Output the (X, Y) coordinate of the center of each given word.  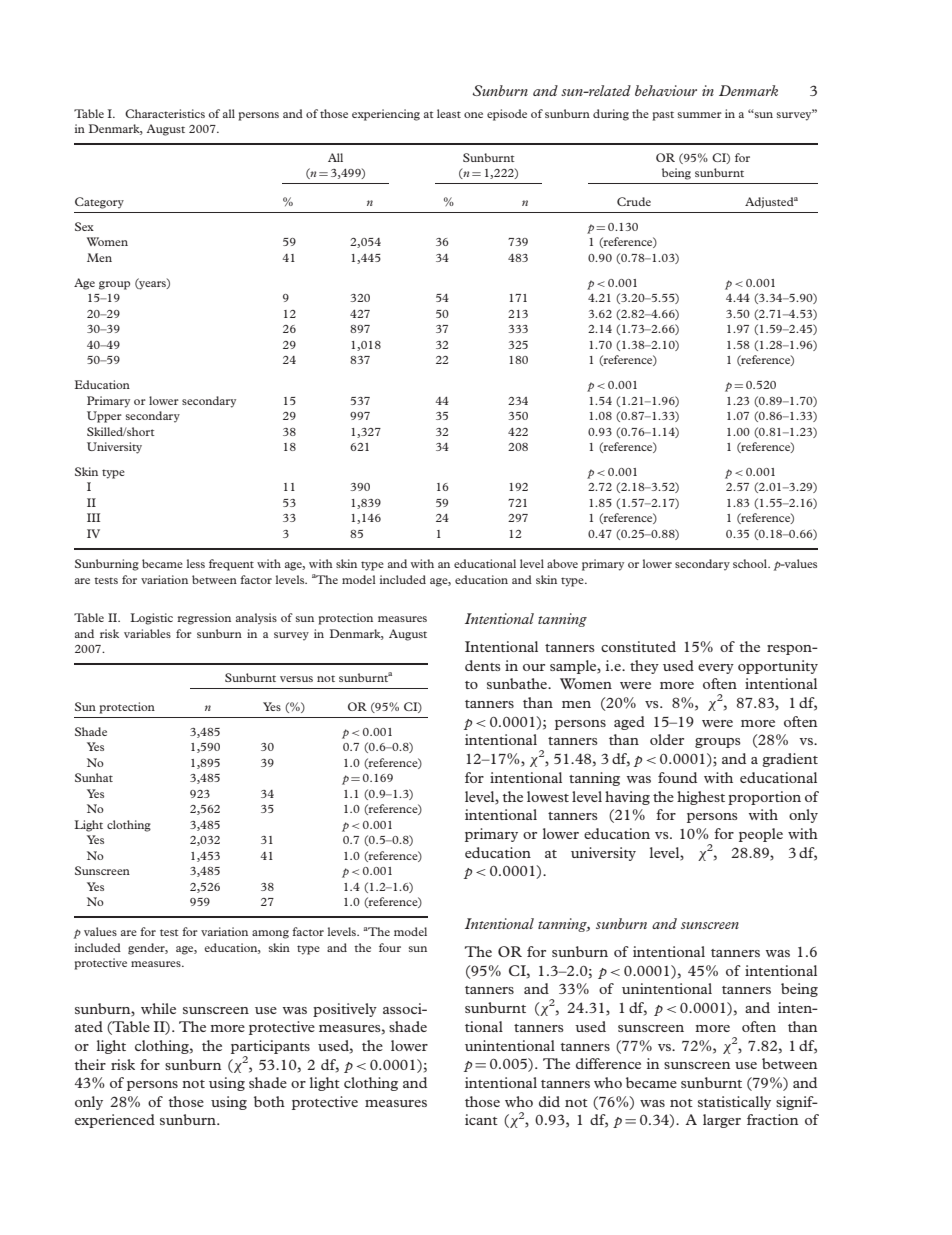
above (562, 563)
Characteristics (165, 113)
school (751, 563)
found (677, 777)
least (449, 113)
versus (296, 679)
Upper (104, 417)
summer (700, 115)
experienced (115, 1121)
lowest (548, 796)
